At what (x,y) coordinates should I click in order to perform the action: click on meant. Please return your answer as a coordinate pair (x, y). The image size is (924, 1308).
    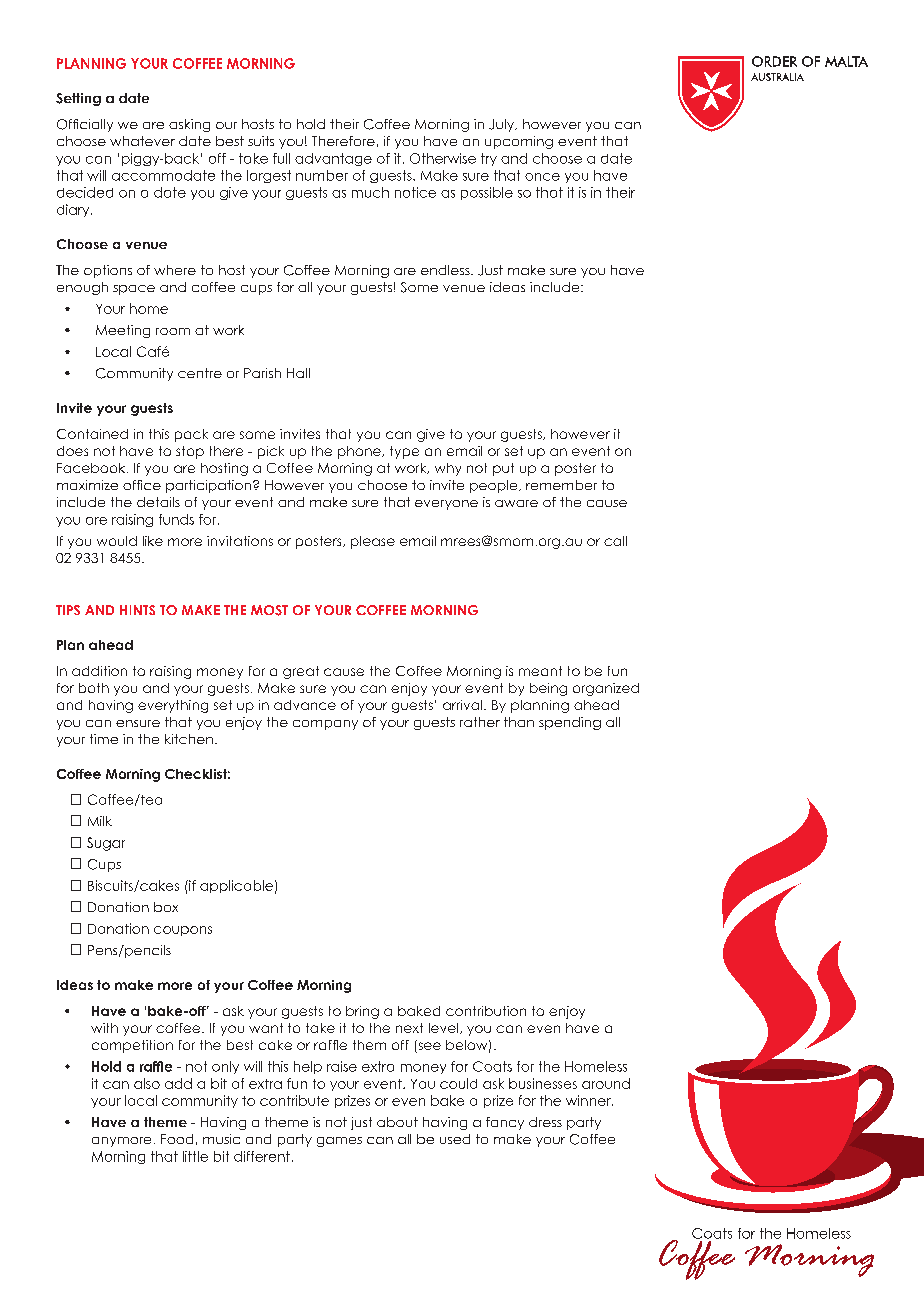
    Looking at the image, I should click on (540, 671).
